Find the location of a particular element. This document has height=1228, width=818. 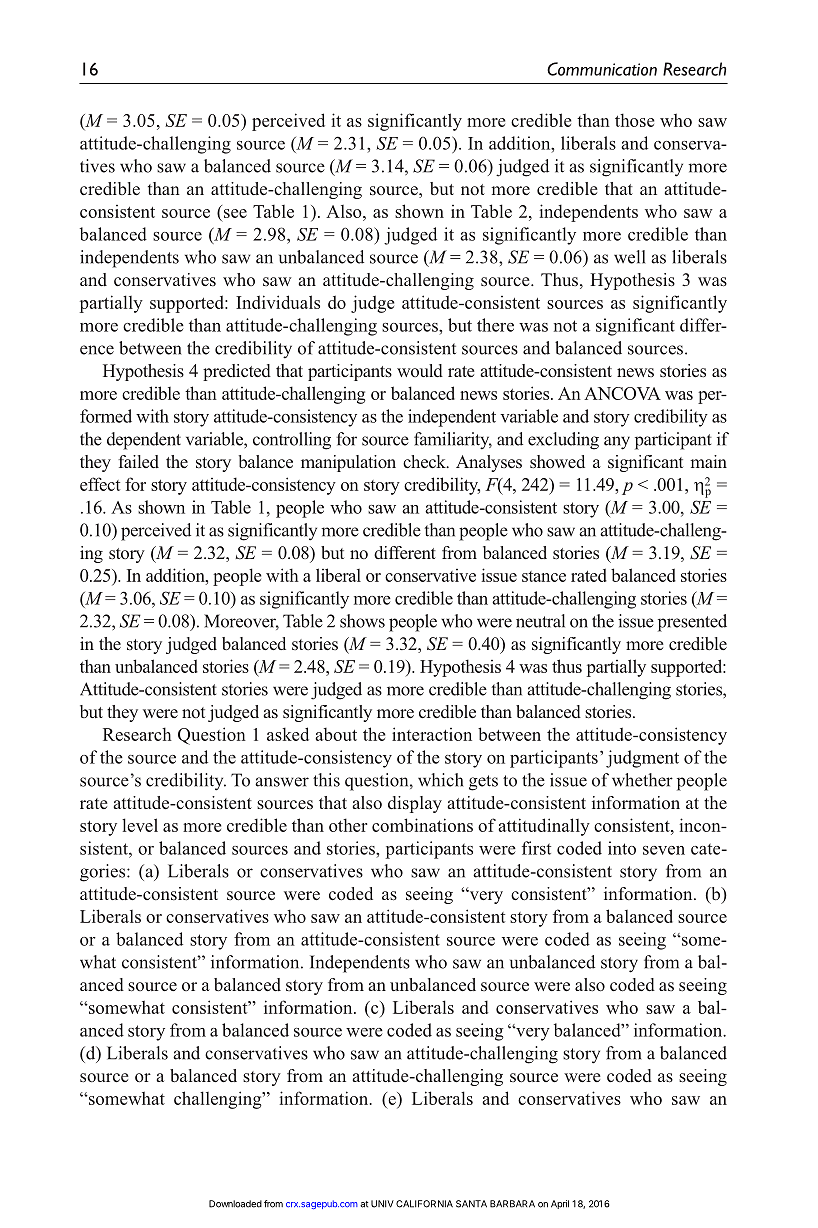

CALIFORNIA is located at coordinates (424, 1204).
